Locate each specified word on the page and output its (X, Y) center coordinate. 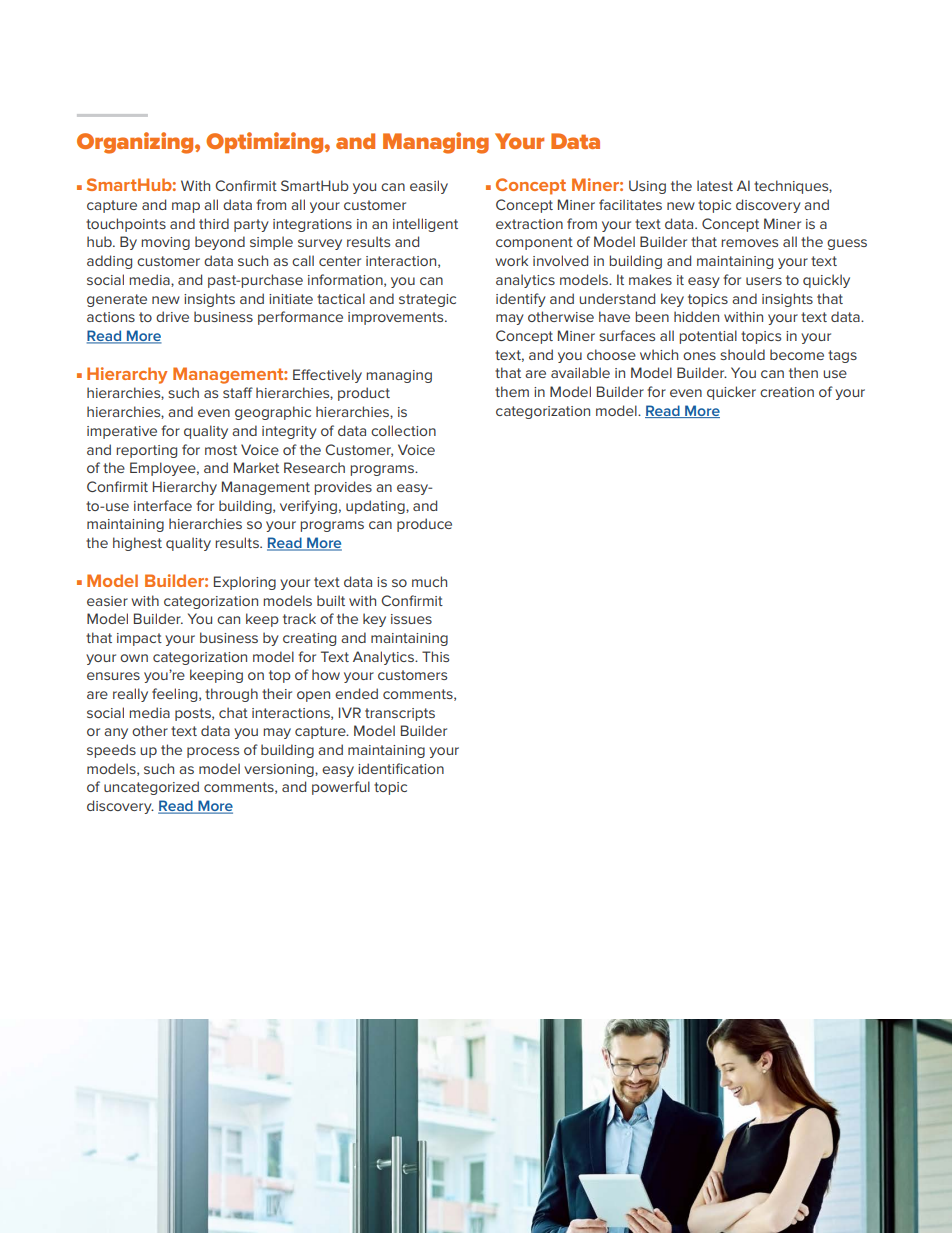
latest (715, 185)
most (221, 450)
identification (401, 768)
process (213, 752)
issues (411, 619)
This (435, 656)
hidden (696, 316)
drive (172, 316)
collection (403, 430)
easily (429, 187)
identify (521, 300)
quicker (731, 393)
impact (139, 639)
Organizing (136, 143)
